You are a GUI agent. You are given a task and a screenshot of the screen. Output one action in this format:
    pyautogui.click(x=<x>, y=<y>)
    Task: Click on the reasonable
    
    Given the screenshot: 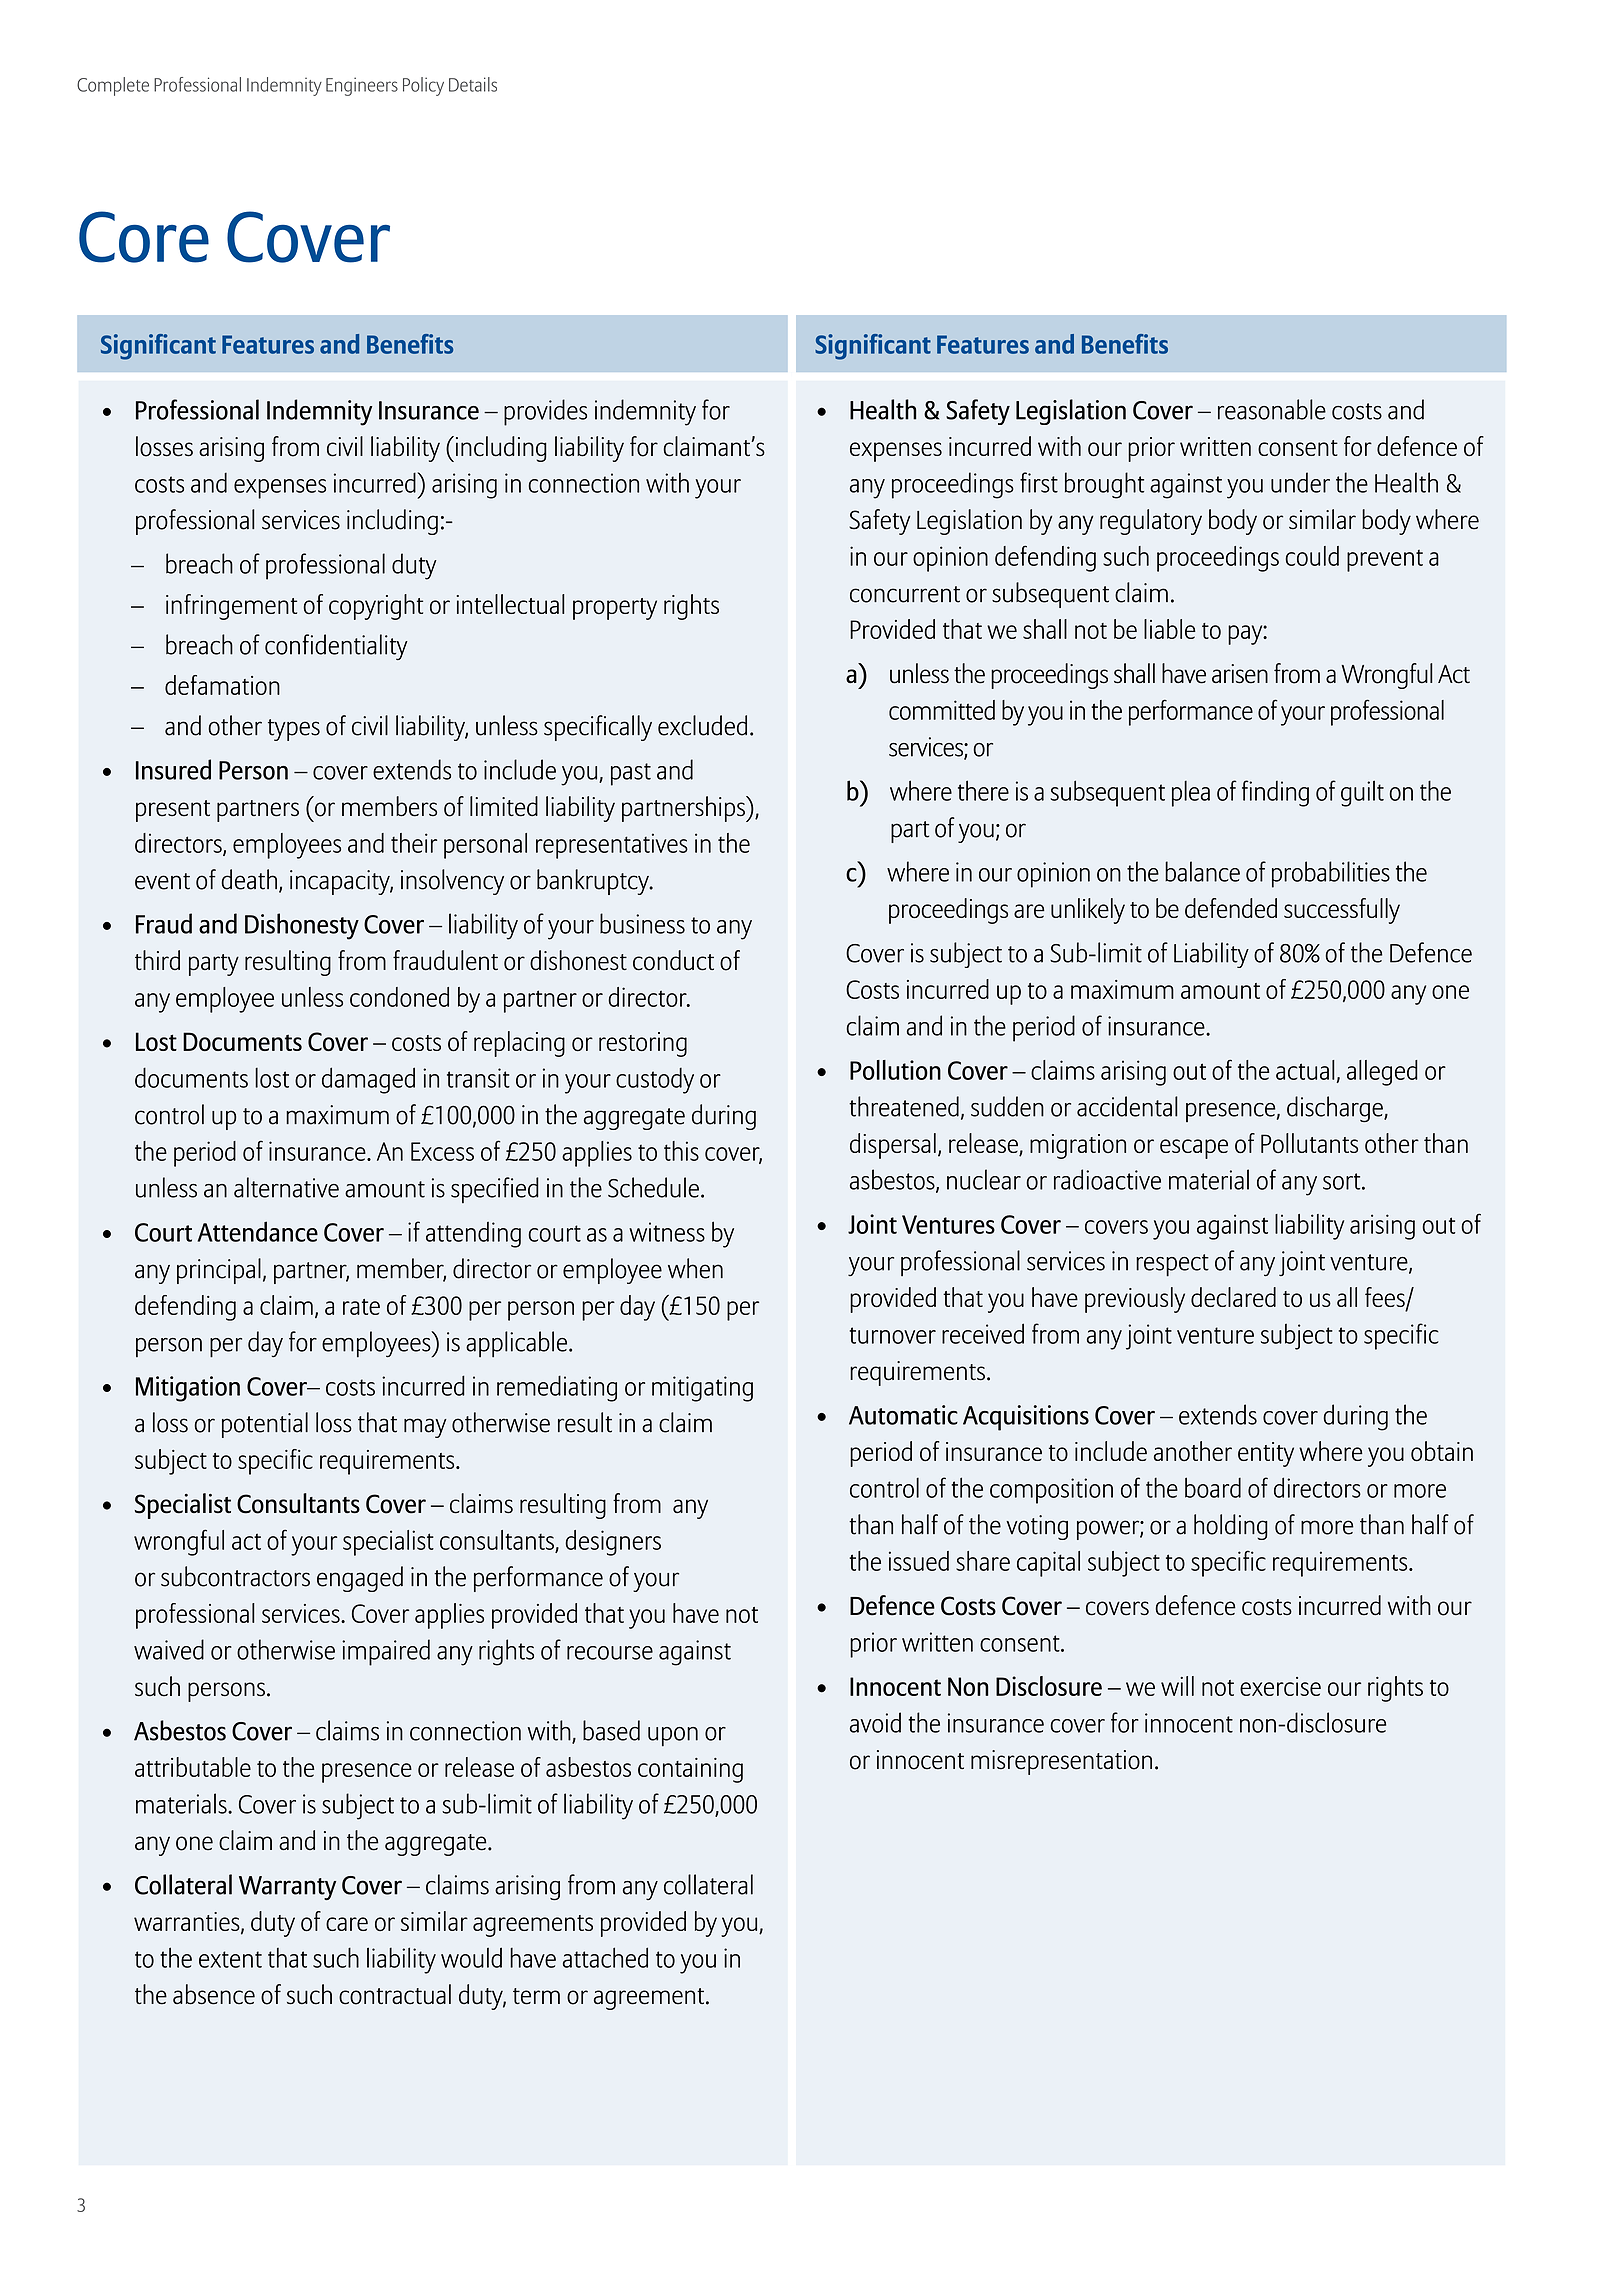 What is the action you would take?
    pyautogui.click(x=1272, y=409)
